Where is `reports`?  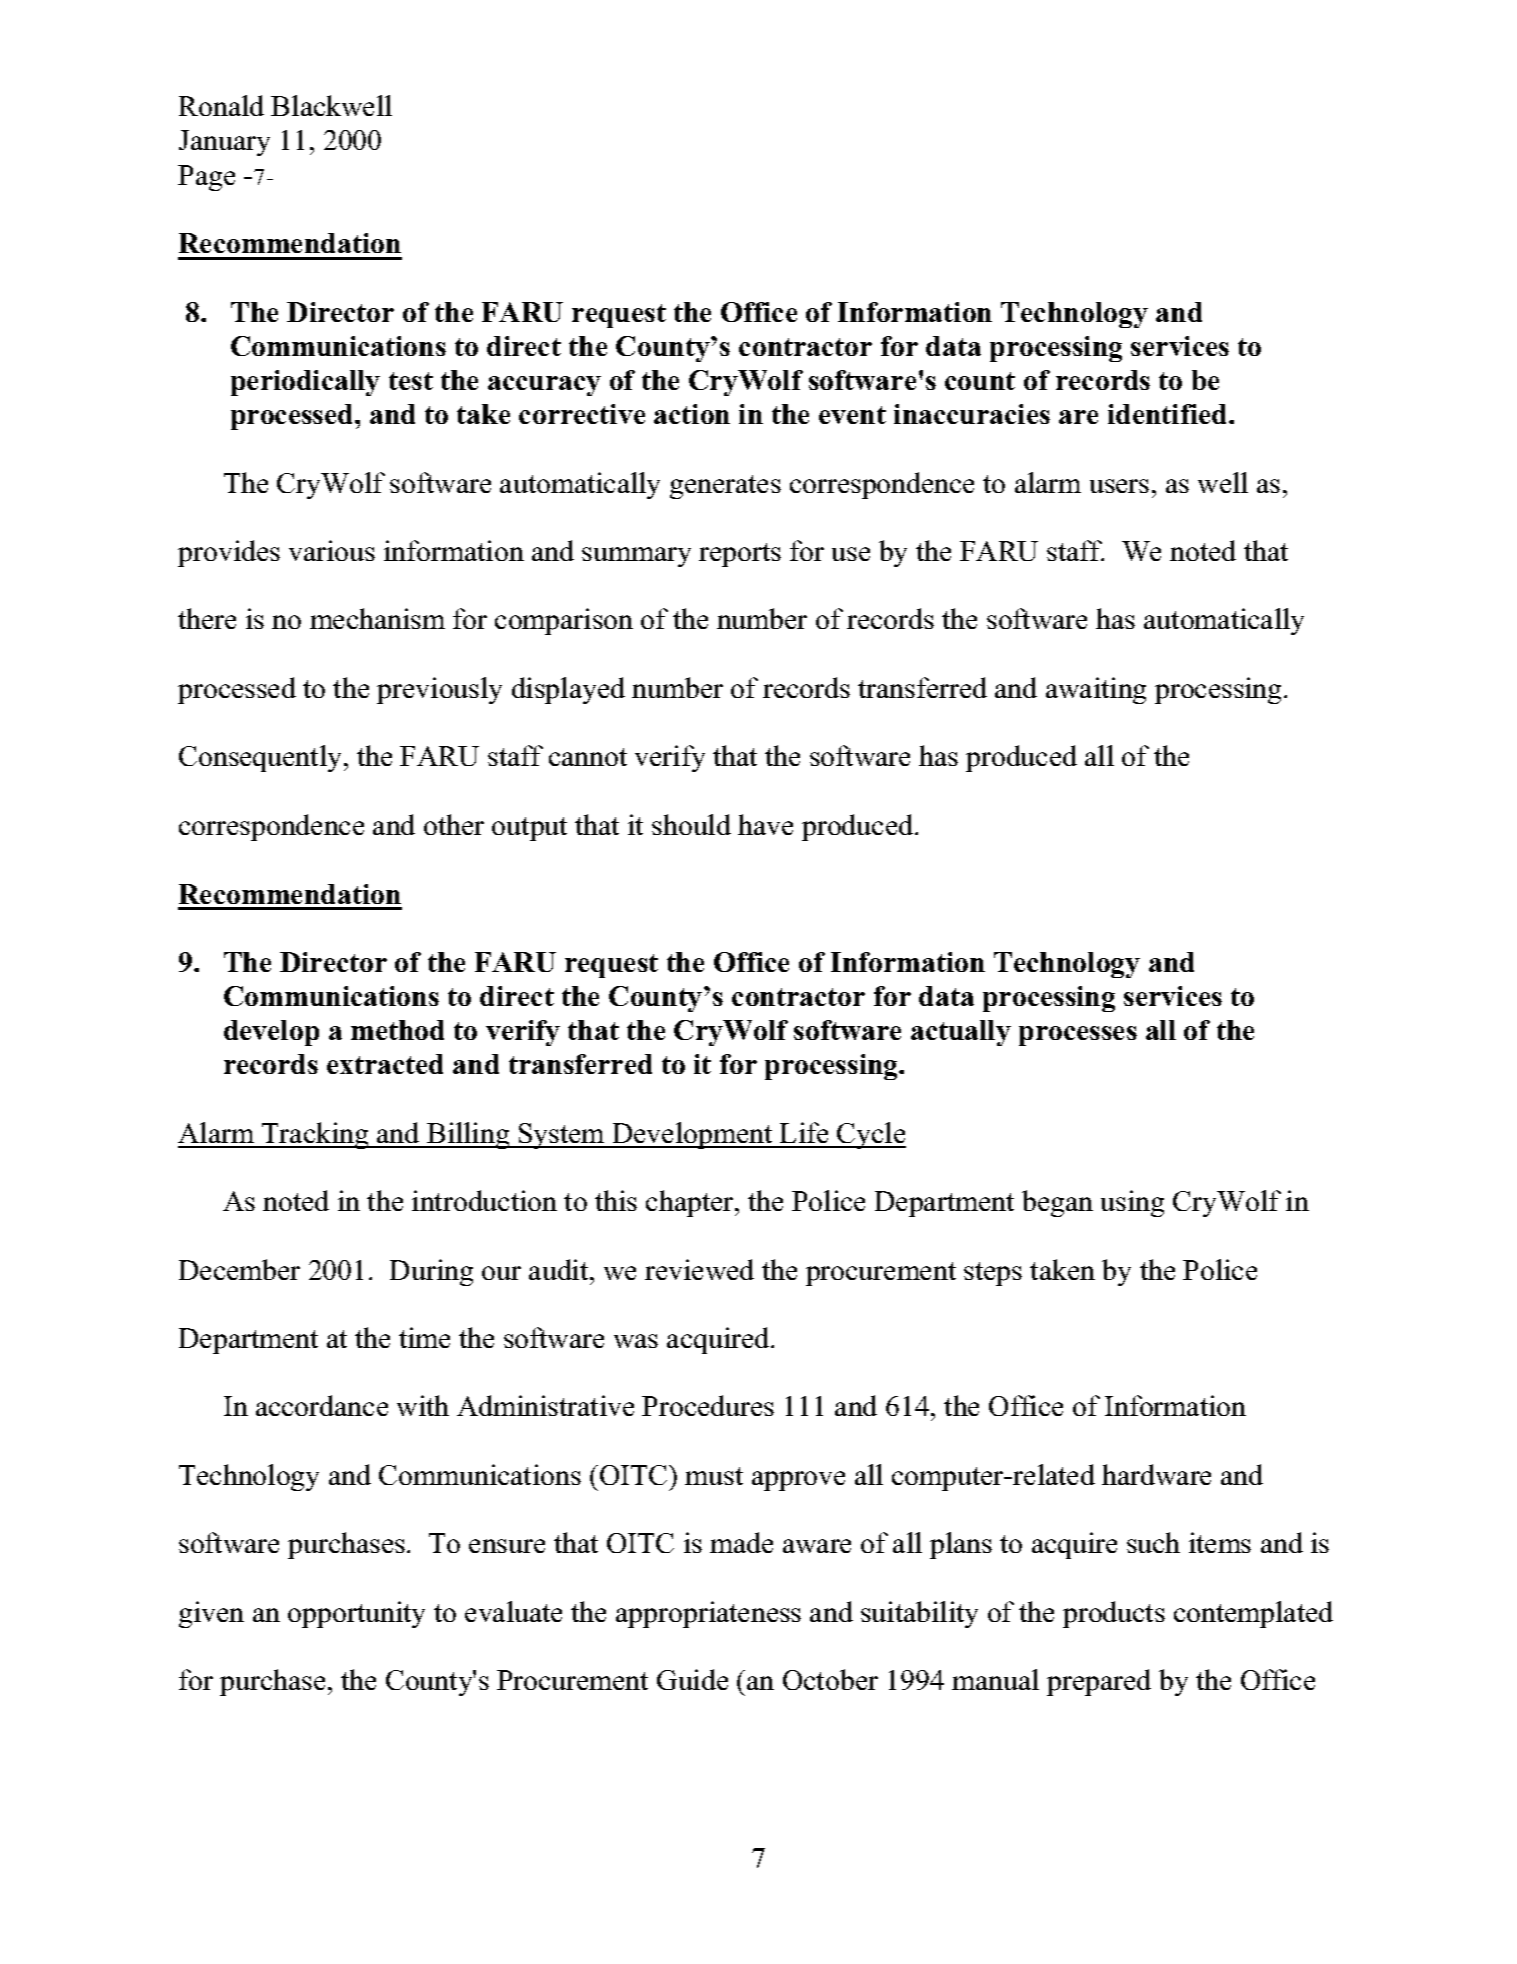
reports is located at coordinates (740, 555).
